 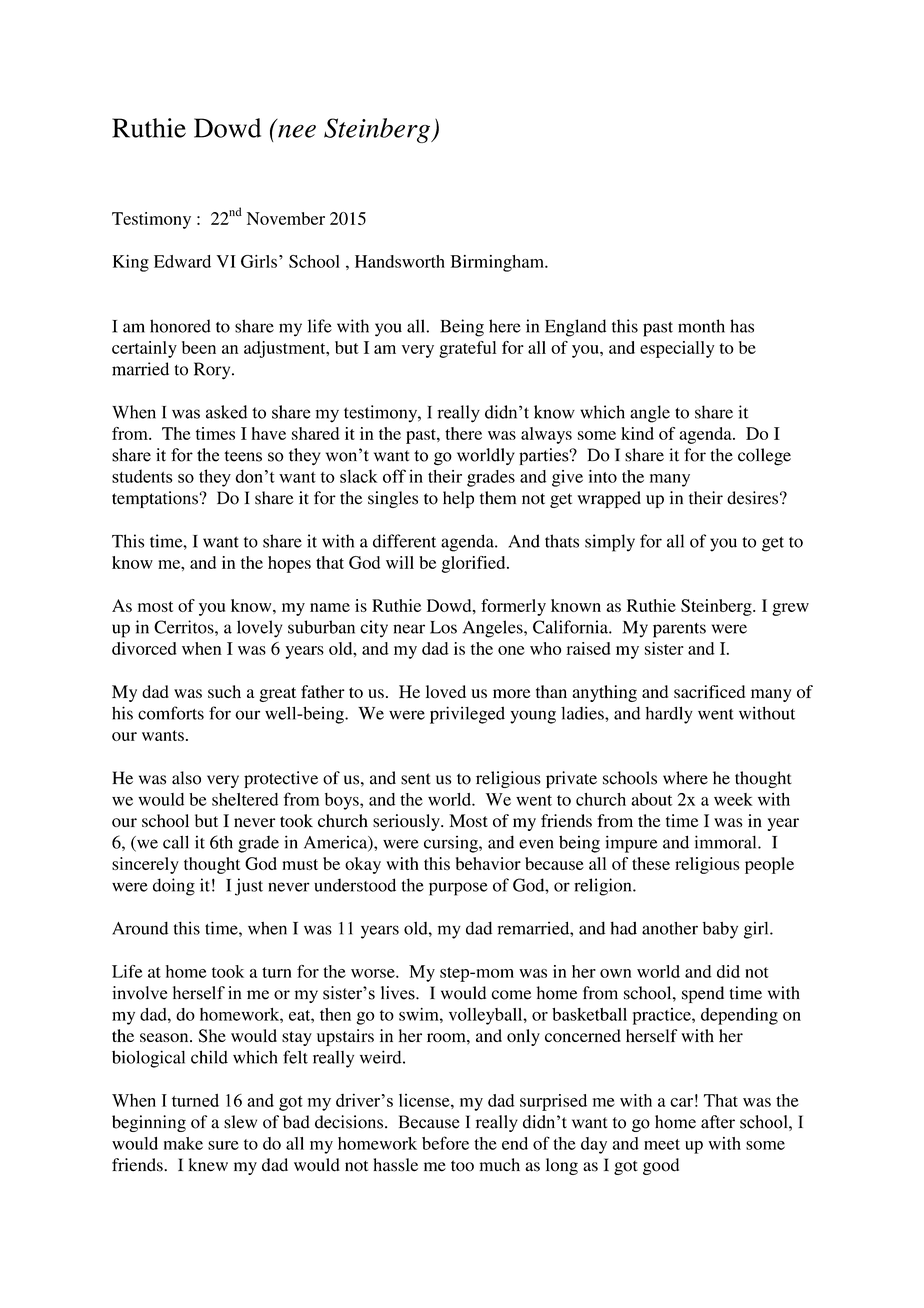 I want to click on sheltered, so click(x=245, y=799).
